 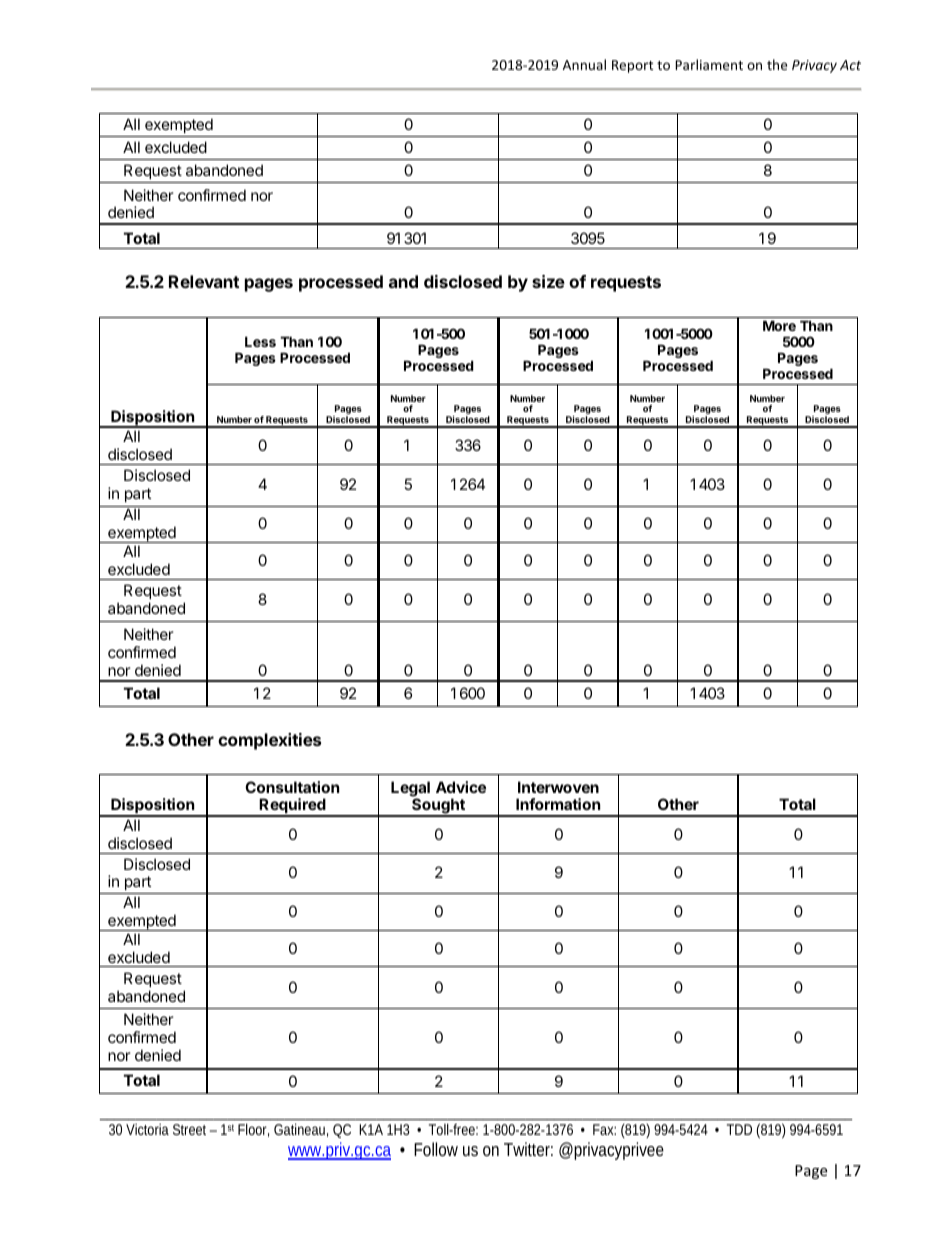 I want to click on Parliament, so click(x=709, y=64).
